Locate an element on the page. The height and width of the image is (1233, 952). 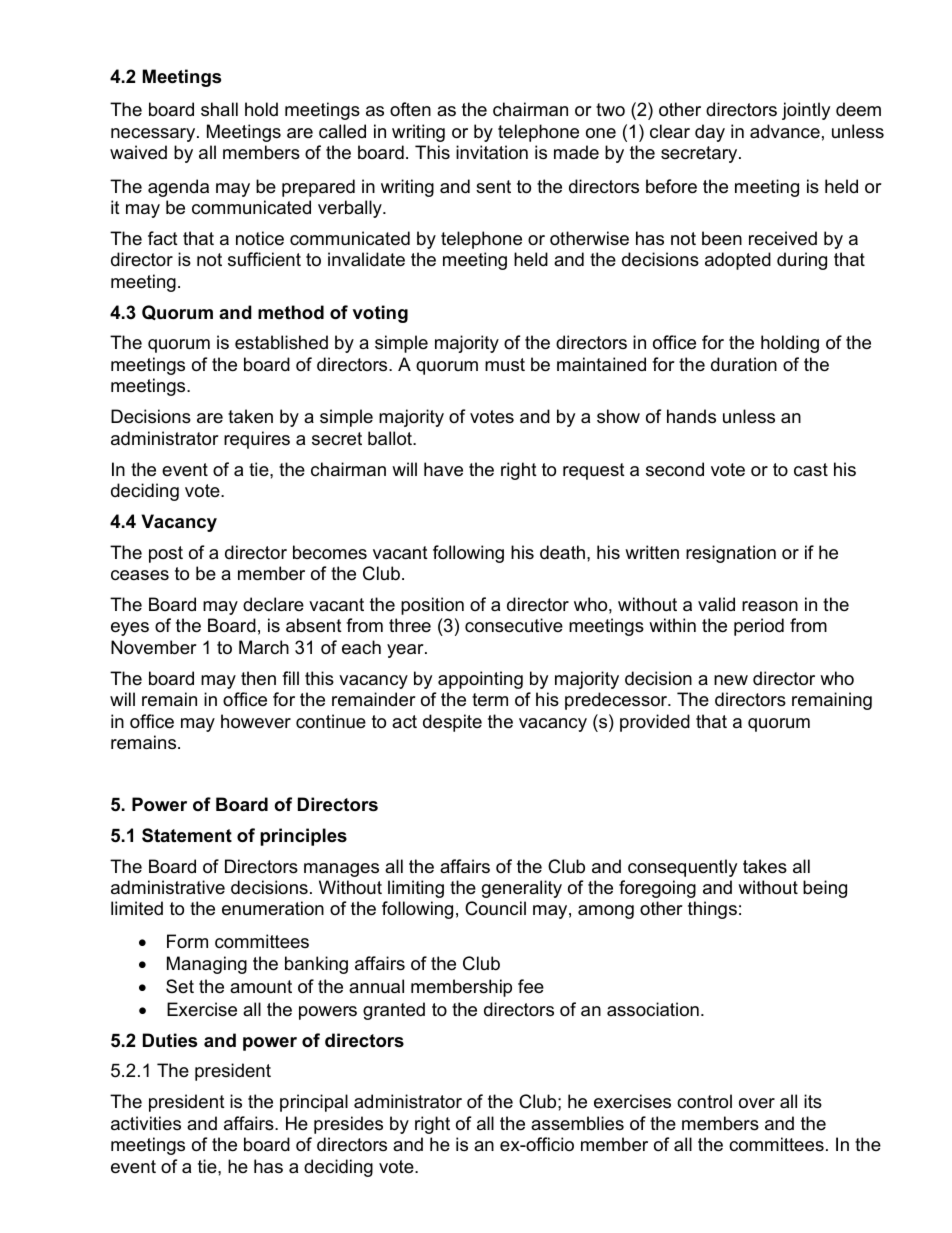
activities is located at coordinates (146, 1123).
